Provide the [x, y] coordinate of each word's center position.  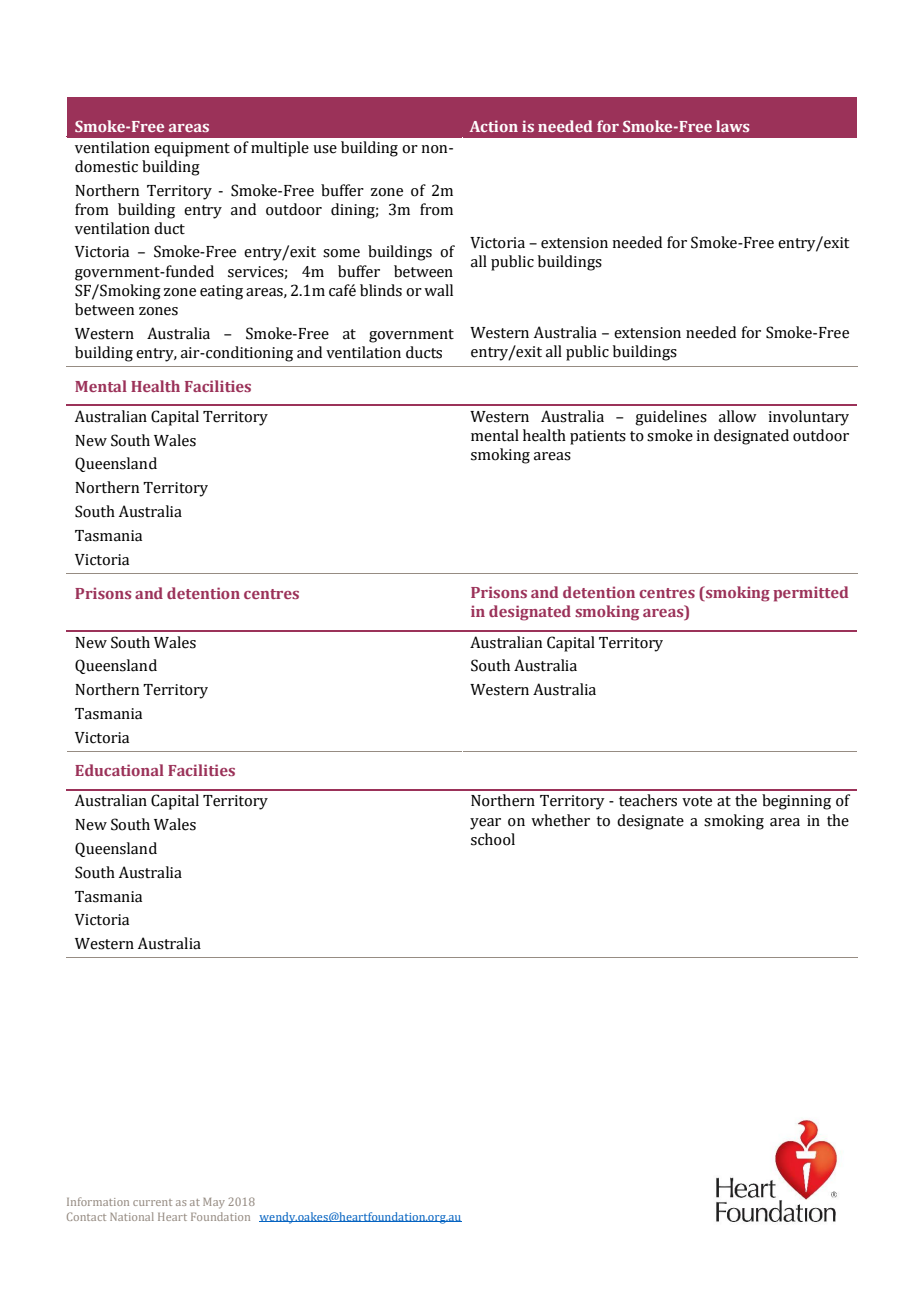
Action [494, 126]
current [152, 1202]
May [214, 1203]
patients [598, 437]
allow [738, 416]
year [485, 824]
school [493, 839]
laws [732, 126]
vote [697, 801]
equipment [192, 149]
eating [221, 292]
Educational [119, 770]
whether [560, 820]
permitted [810, 594]
